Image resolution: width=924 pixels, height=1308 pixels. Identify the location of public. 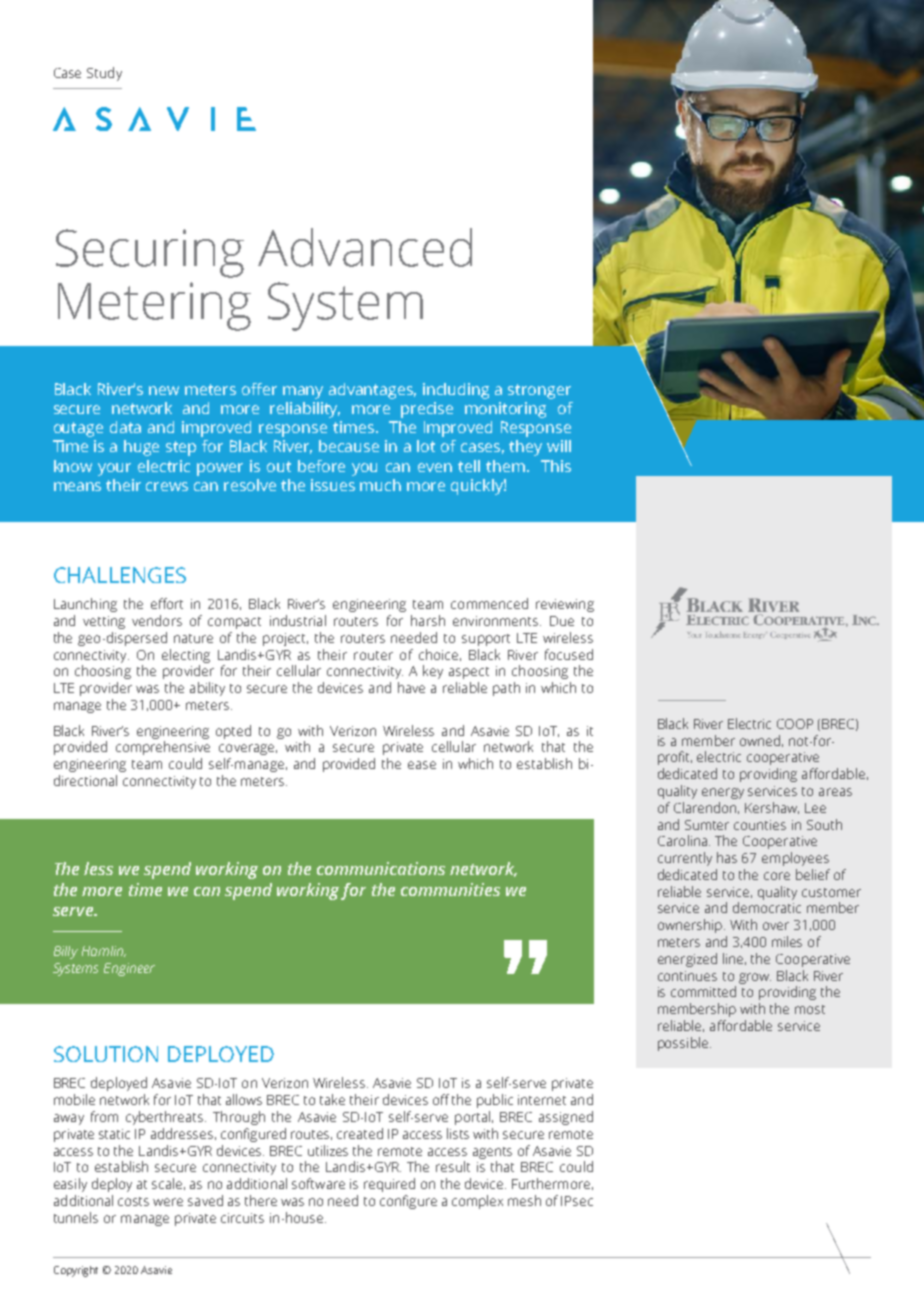
(495, 1101).
